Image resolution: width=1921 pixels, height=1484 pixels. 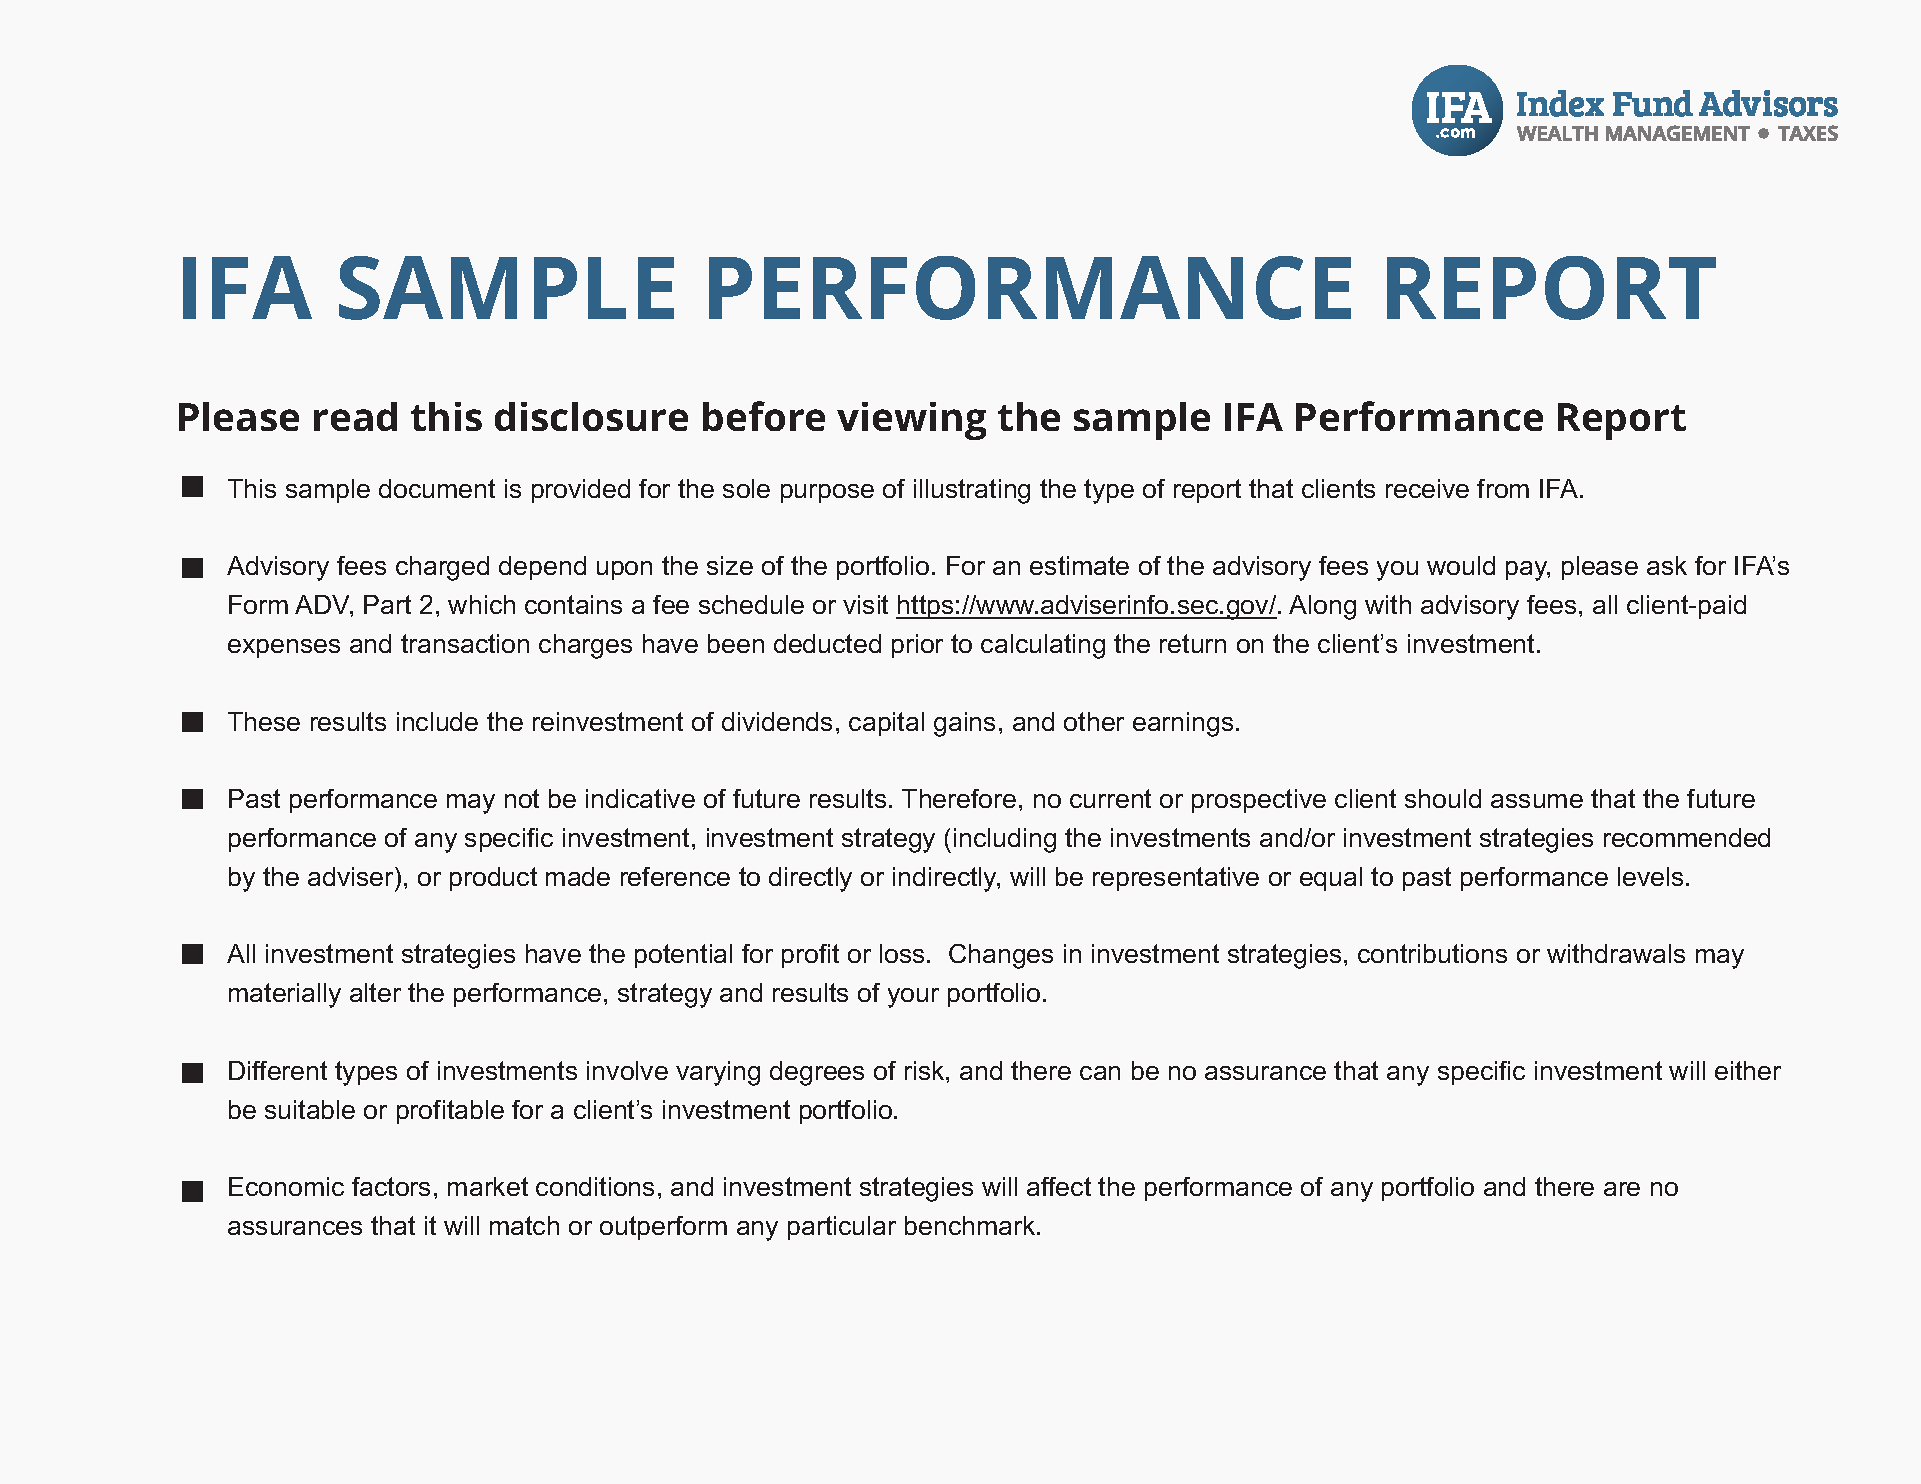 I want to click on including, so click(x=1005, y=840).
